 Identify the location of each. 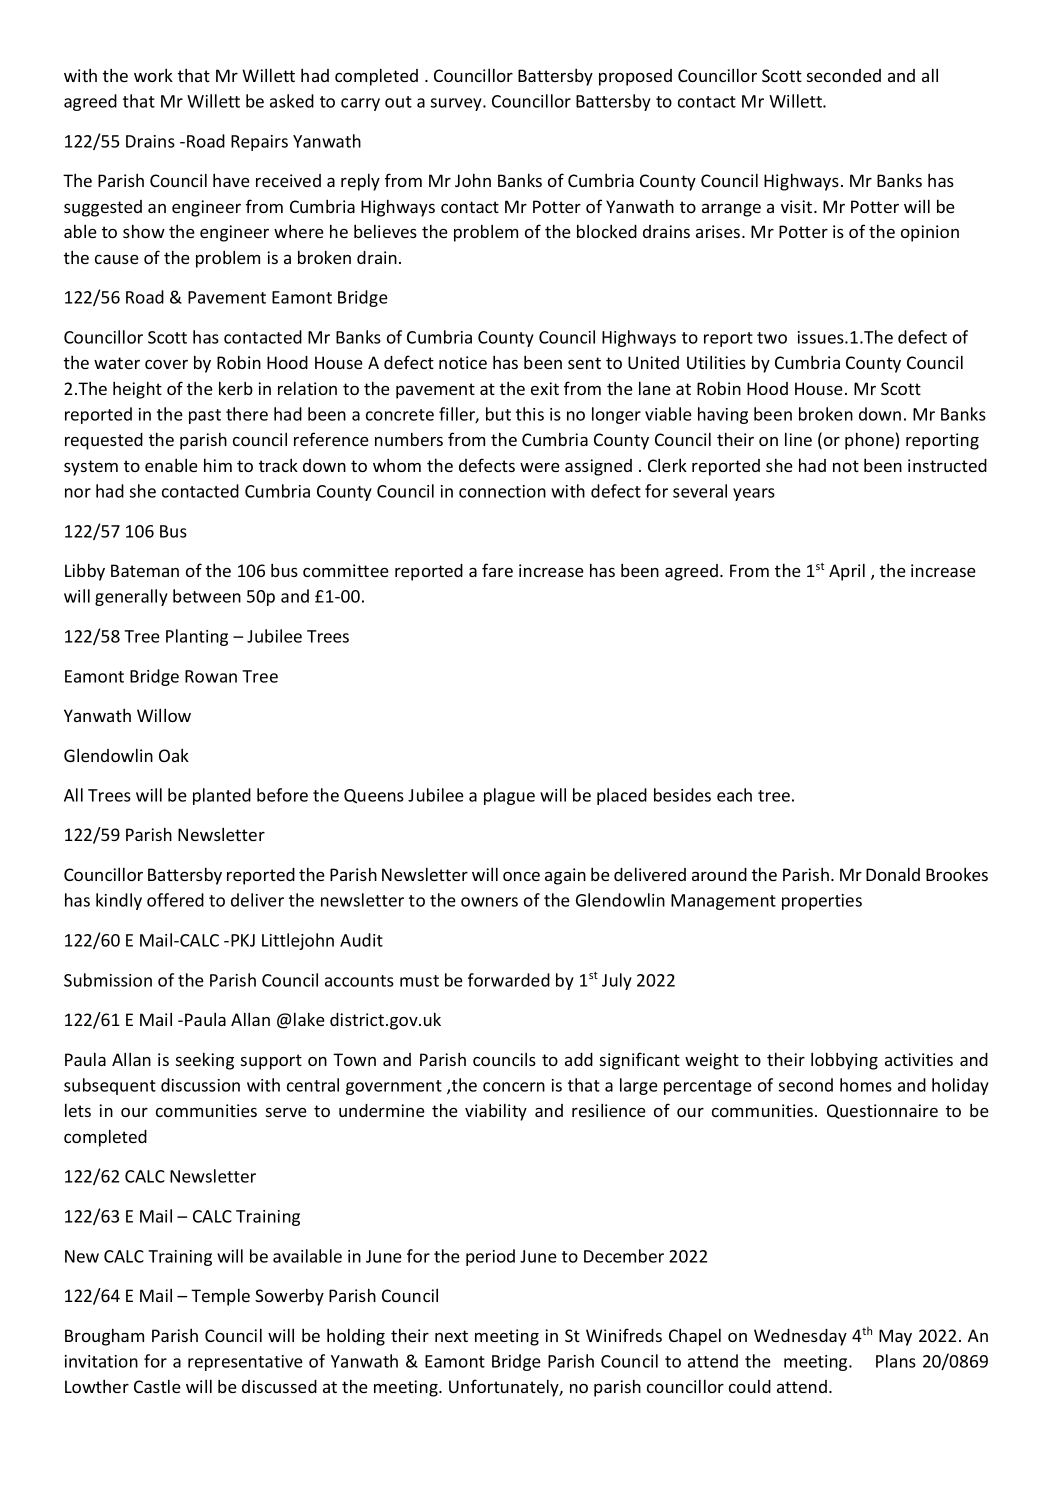
(734, 795).
